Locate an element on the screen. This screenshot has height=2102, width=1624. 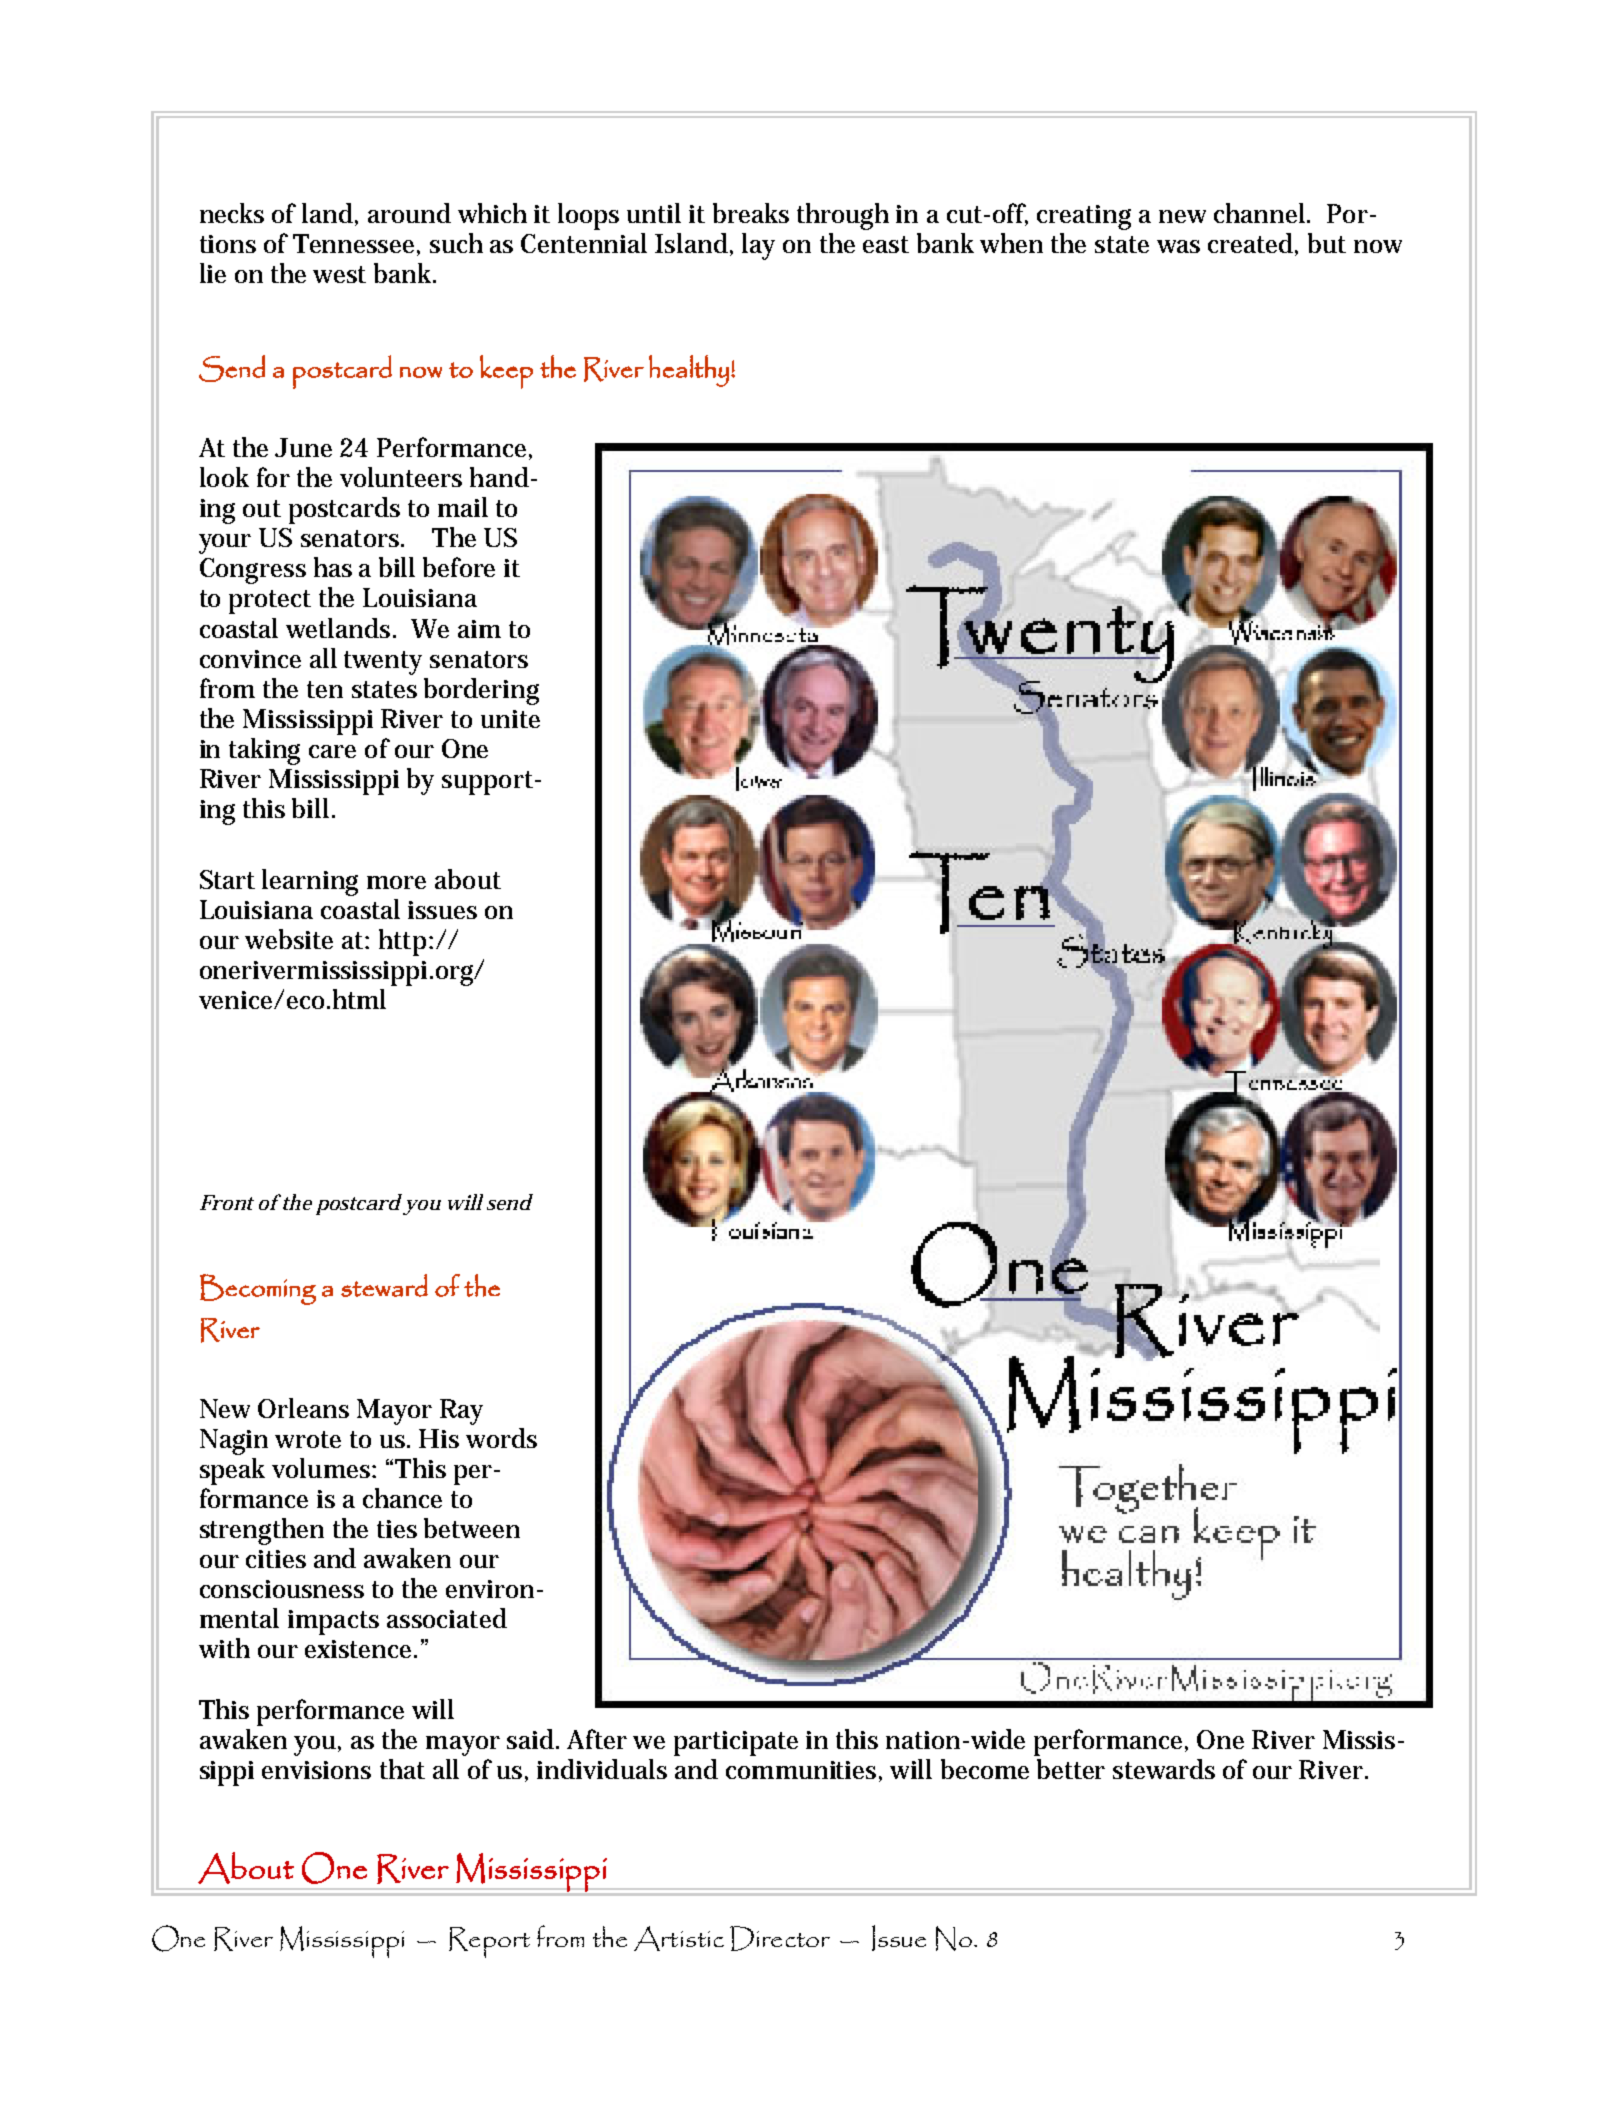
lay is located at coordinates (758, 246).
